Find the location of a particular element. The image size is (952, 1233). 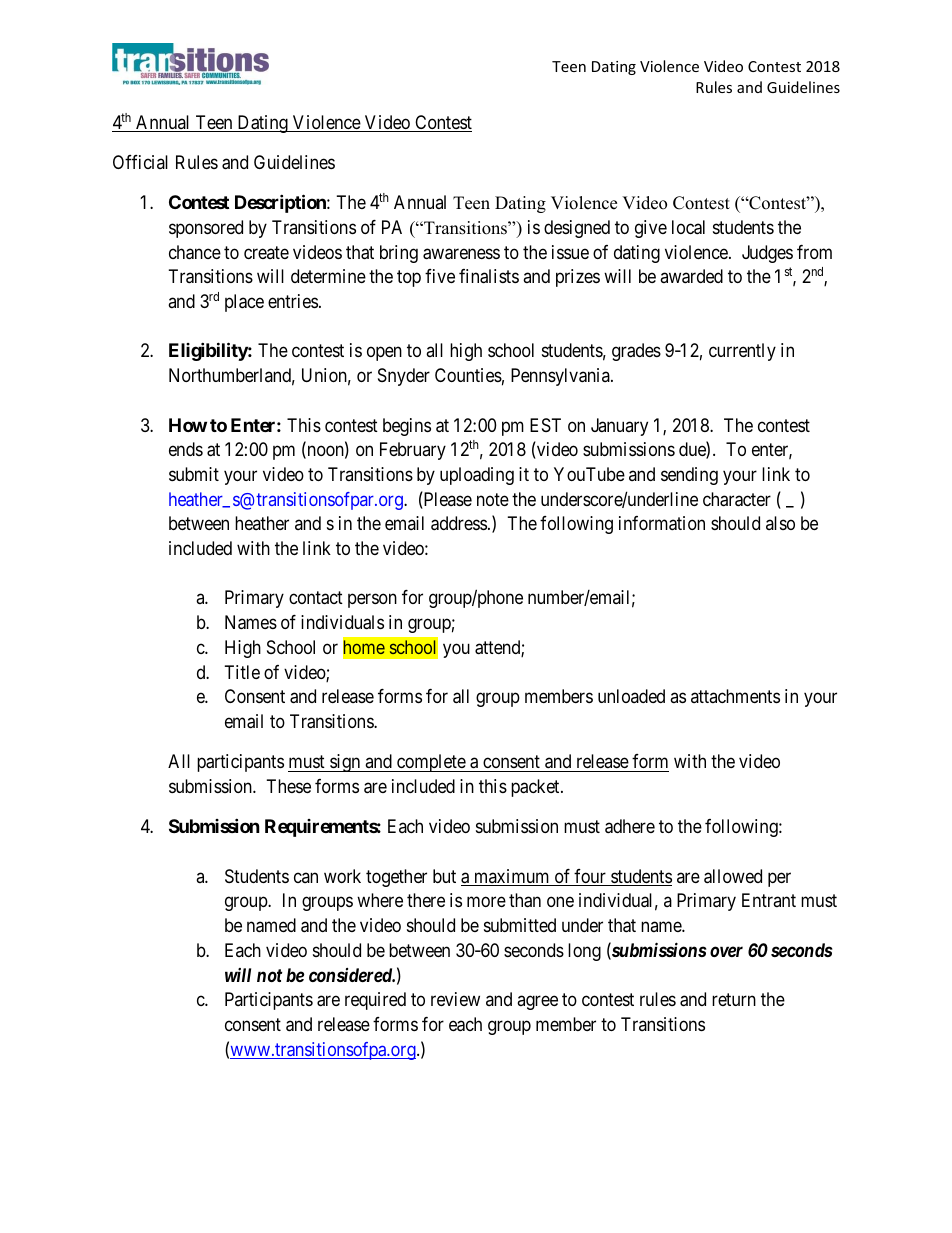

awareness is located at coordinates (461, 254).
